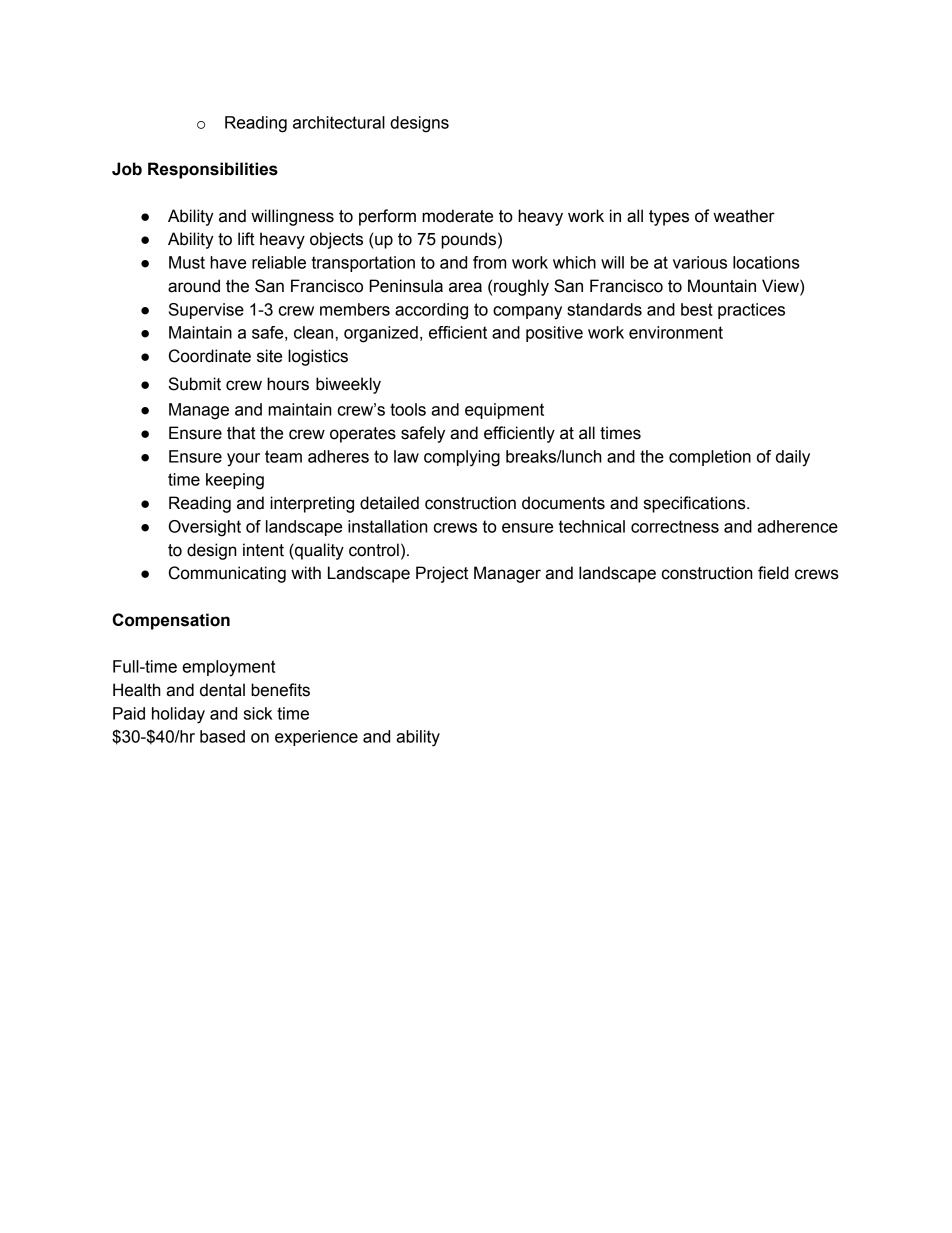 The height and width of the screenshot is (1233, 952). I want to click on Oversight, so click(205, 528).
